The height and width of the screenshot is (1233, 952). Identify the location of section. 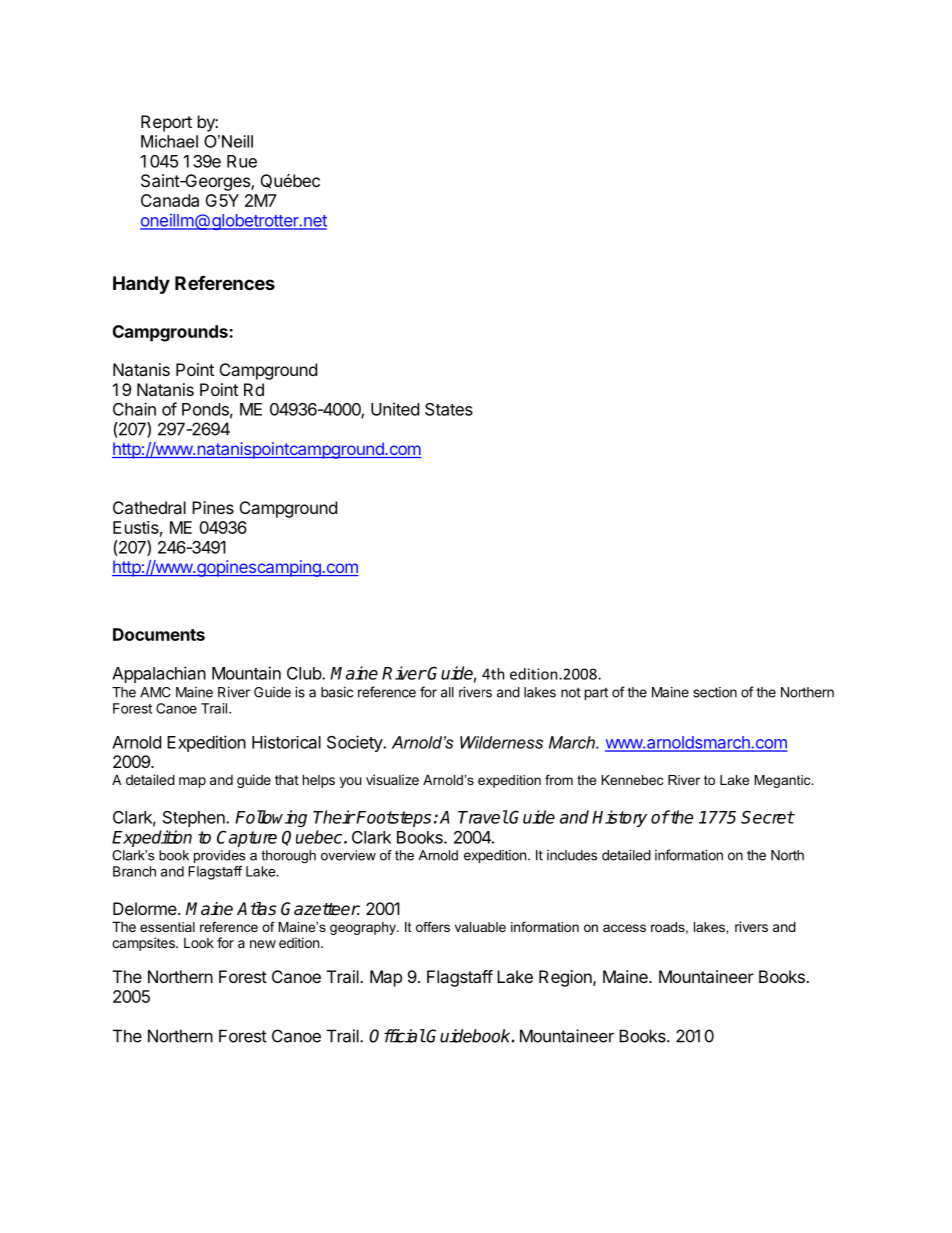
(715, 692).
